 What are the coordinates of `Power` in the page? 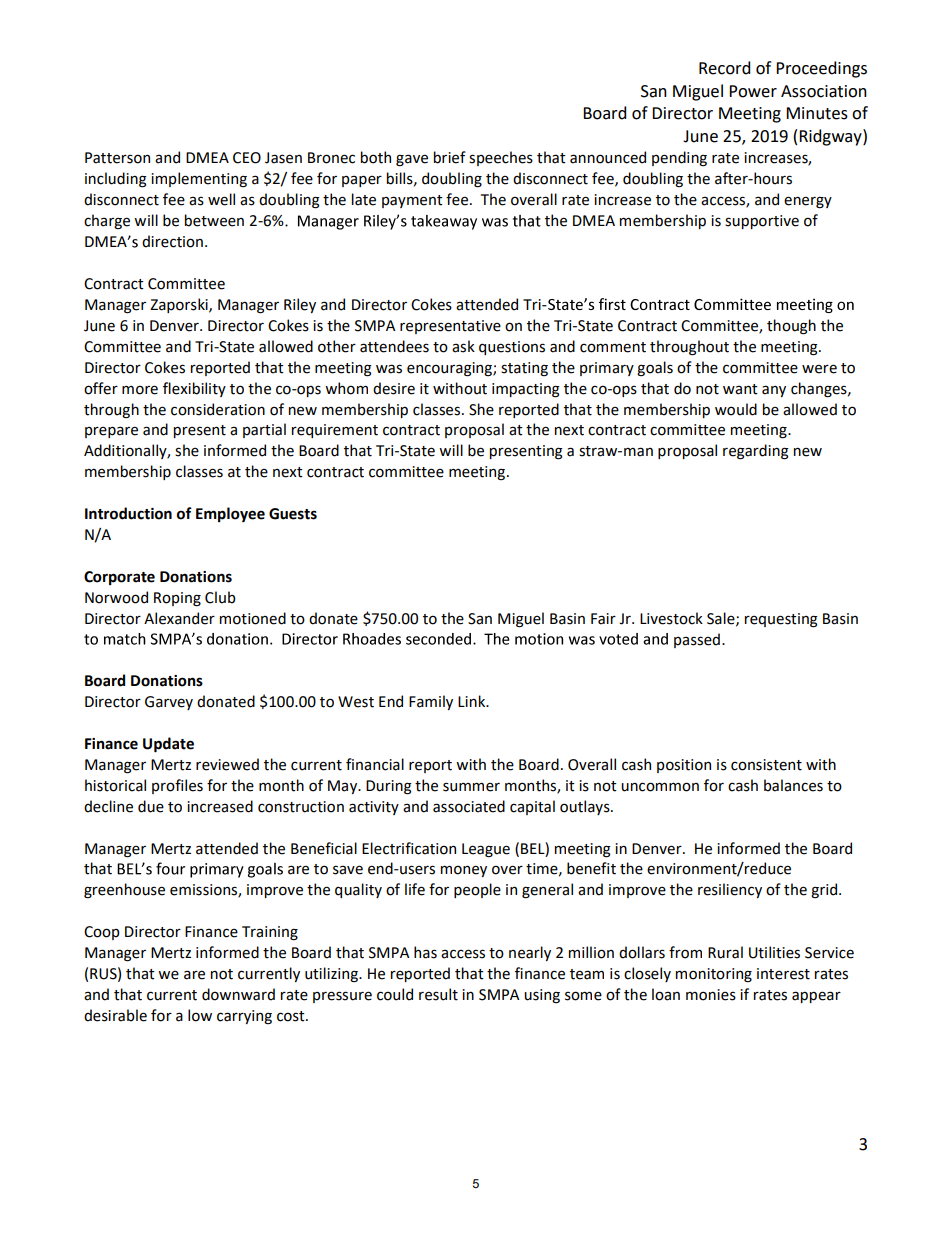 It's located at (753, 91).
